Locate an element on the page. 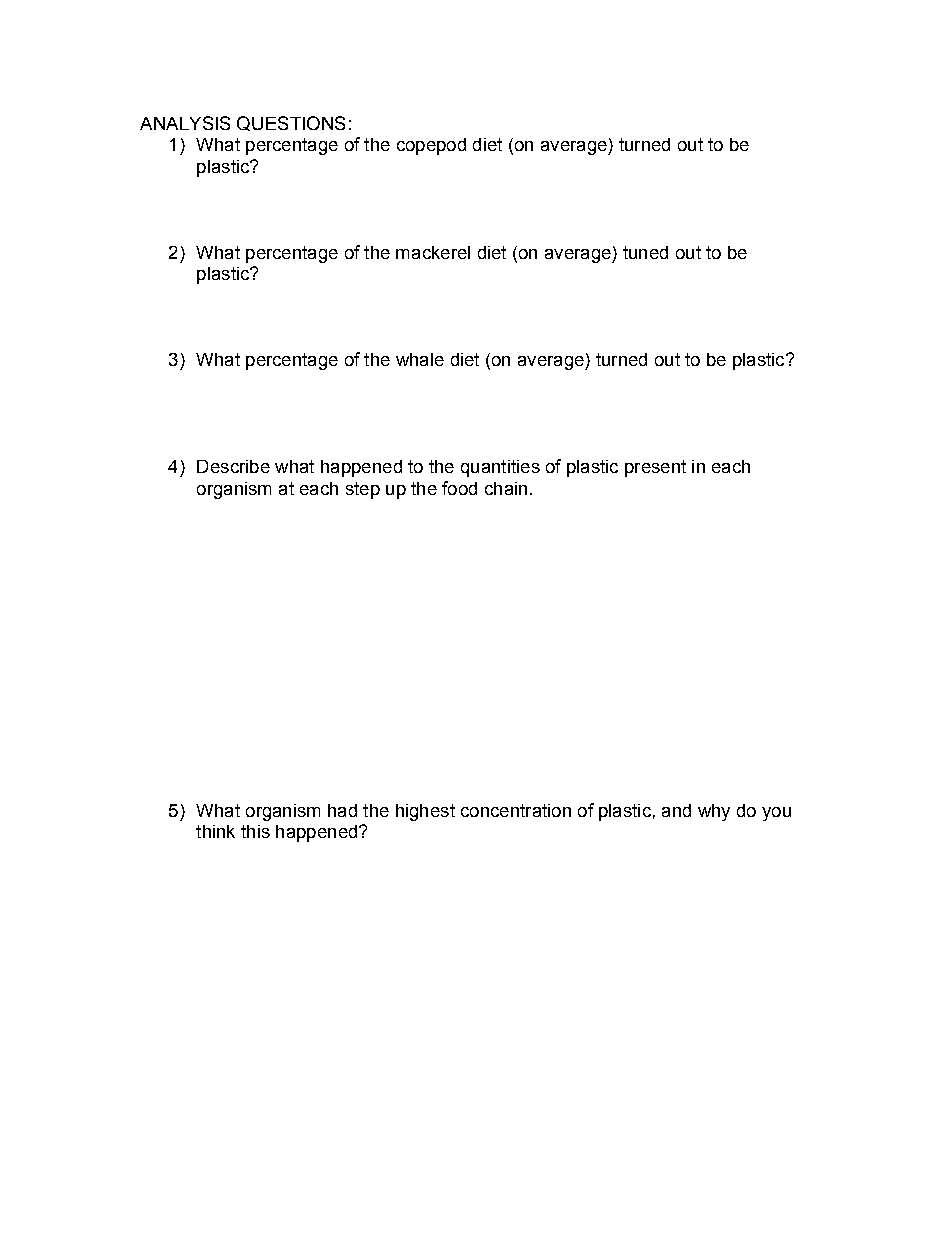  copepod is located at coordinates (431, 146).
